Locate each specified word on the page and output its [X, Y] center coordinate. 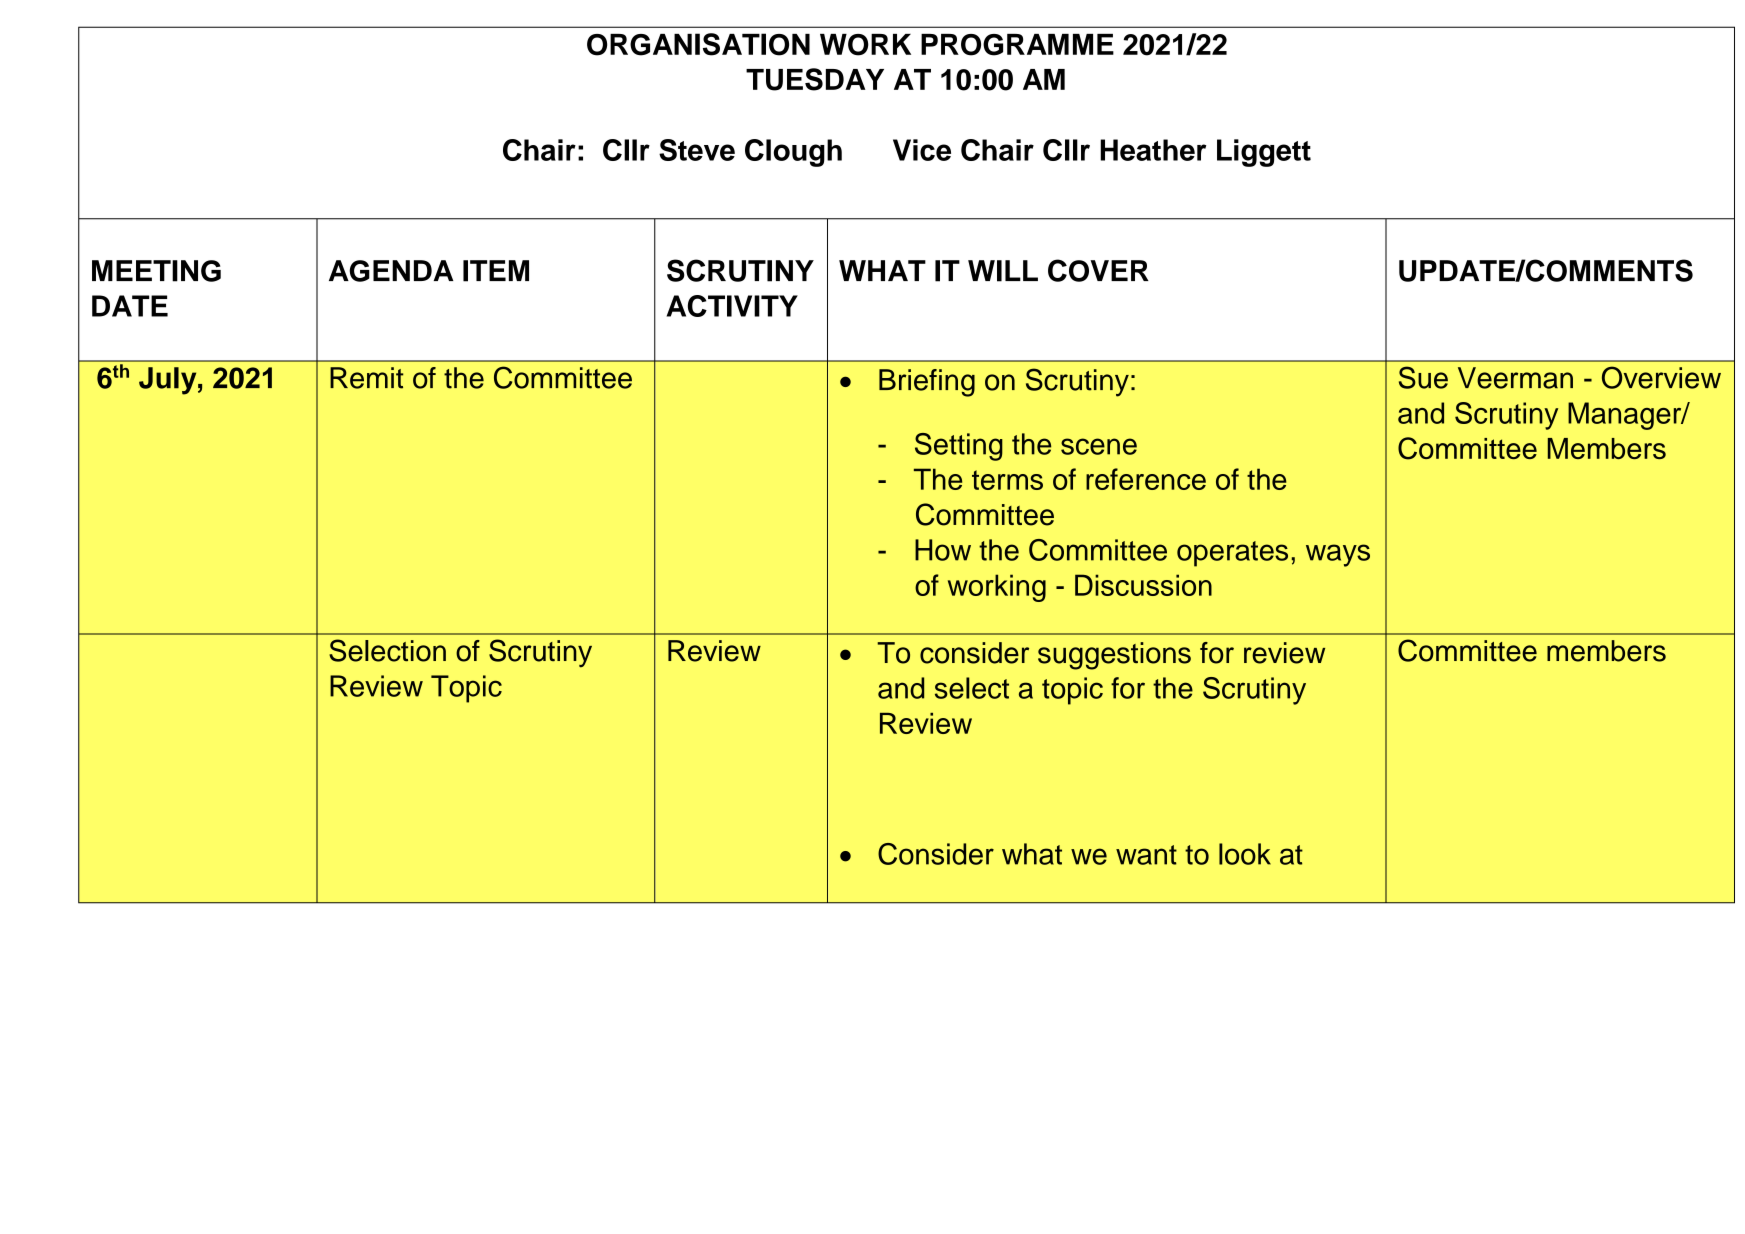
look [1245, 854]
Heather [1153, 150]
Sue [1423, 377]
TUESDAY [815, 79]
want [1146, 855]
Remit [367, 378]
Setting [959, 447]
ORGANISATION [698, 44]
